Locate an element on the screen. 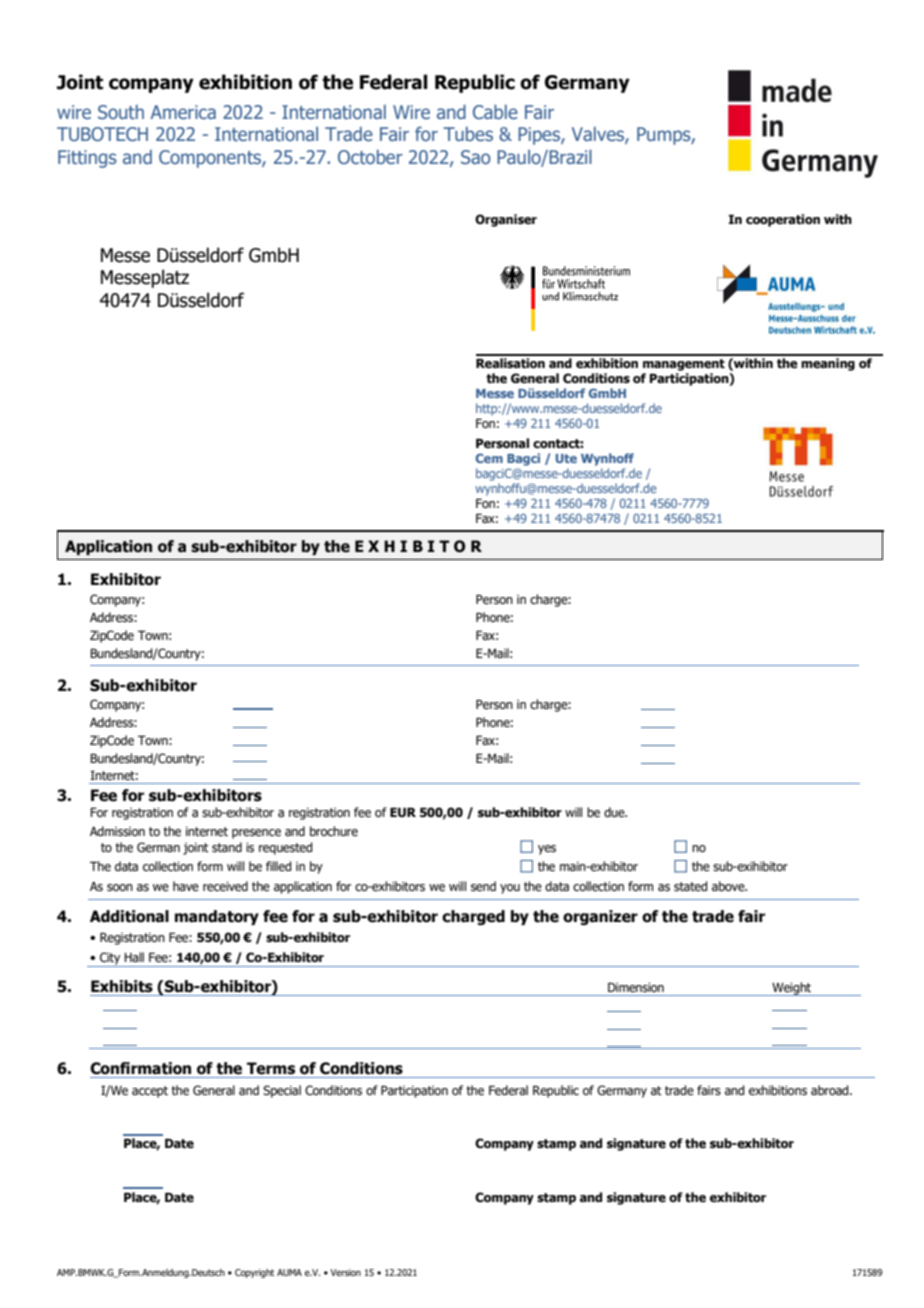 The image size is (924, 1308). Copyright is located at coordinates (254, 1273).
